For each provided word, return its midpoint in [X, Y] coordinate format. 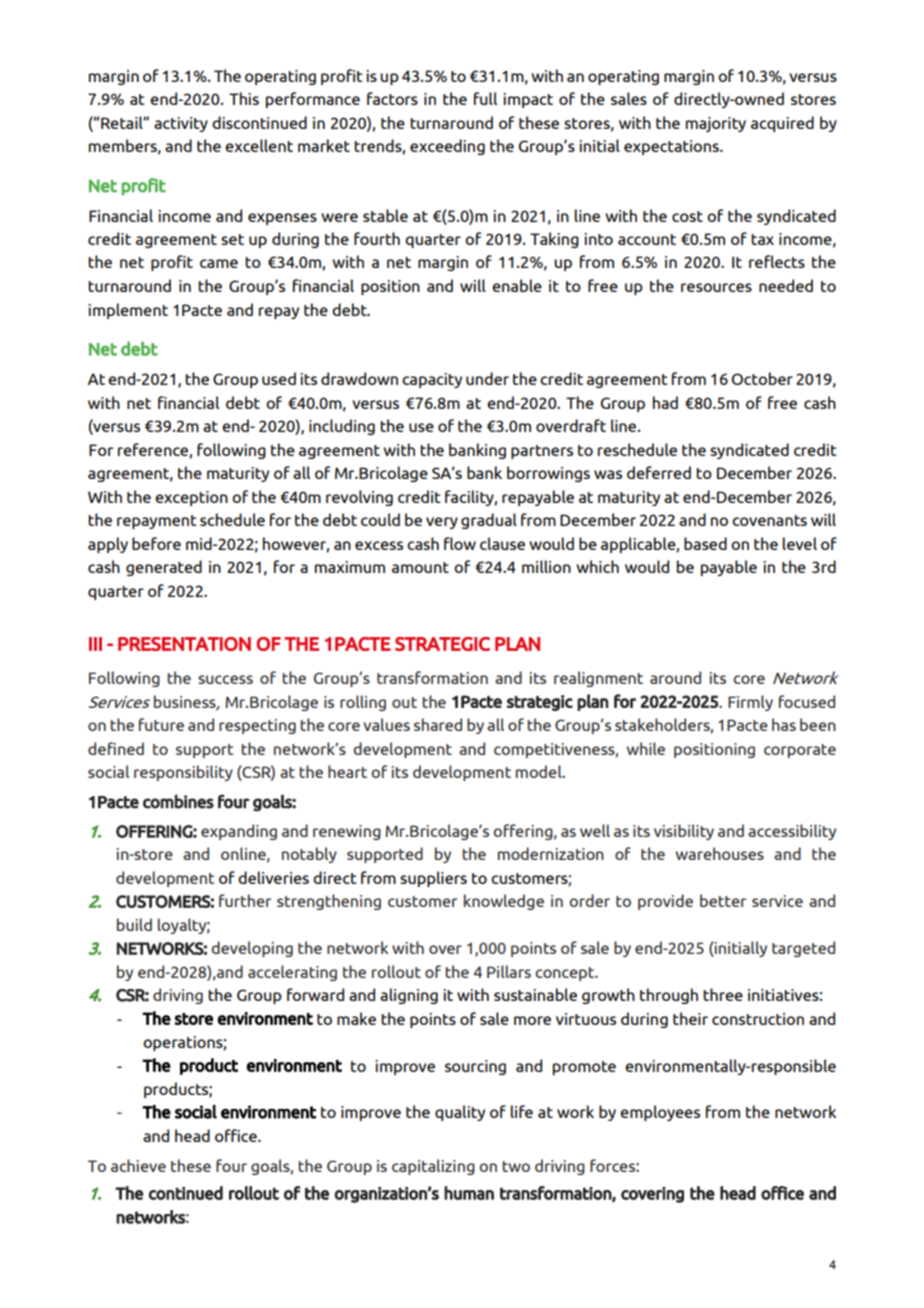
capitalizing [433, 1167]
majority [716, 124]
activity [181, 124]
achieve [138, 1165]
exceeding [447, 147]
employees [660, 1113]
